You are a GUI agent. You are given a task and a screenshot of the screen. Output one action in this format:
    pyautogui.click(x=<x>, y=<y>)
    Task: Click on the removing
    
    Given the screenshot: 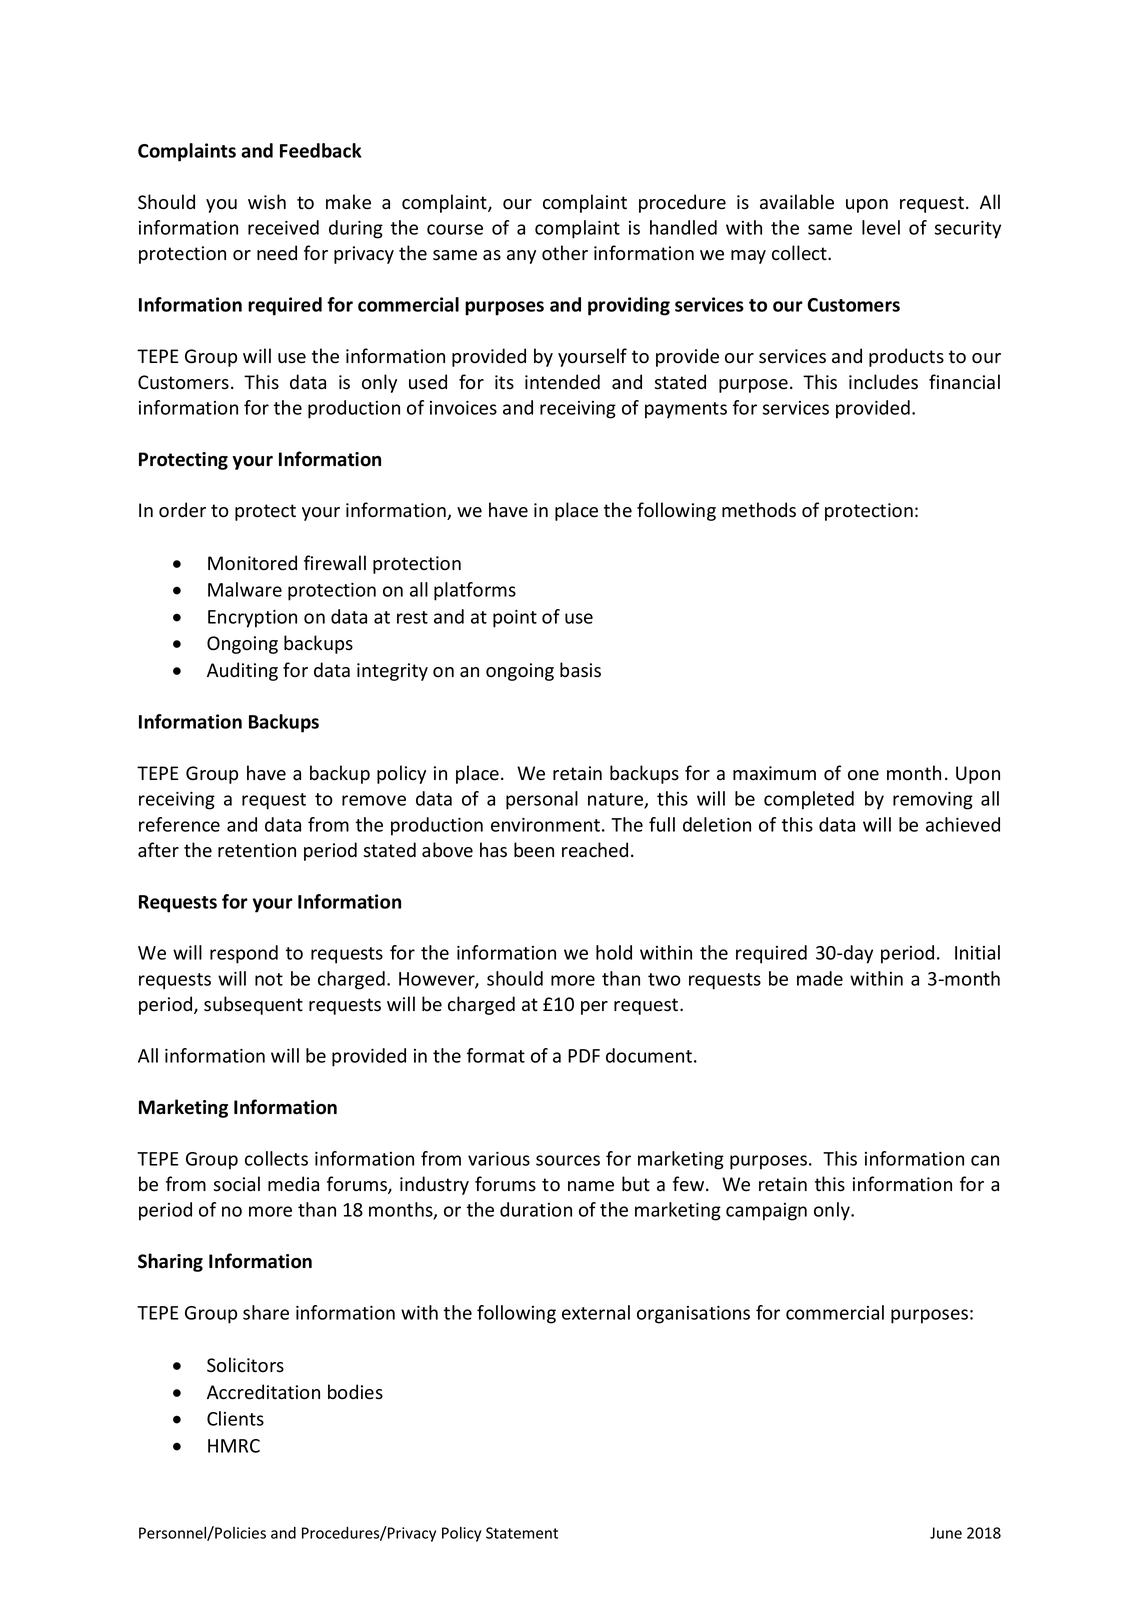 What is the action you would take?
    pyautogui.click(x=933, y=801)
